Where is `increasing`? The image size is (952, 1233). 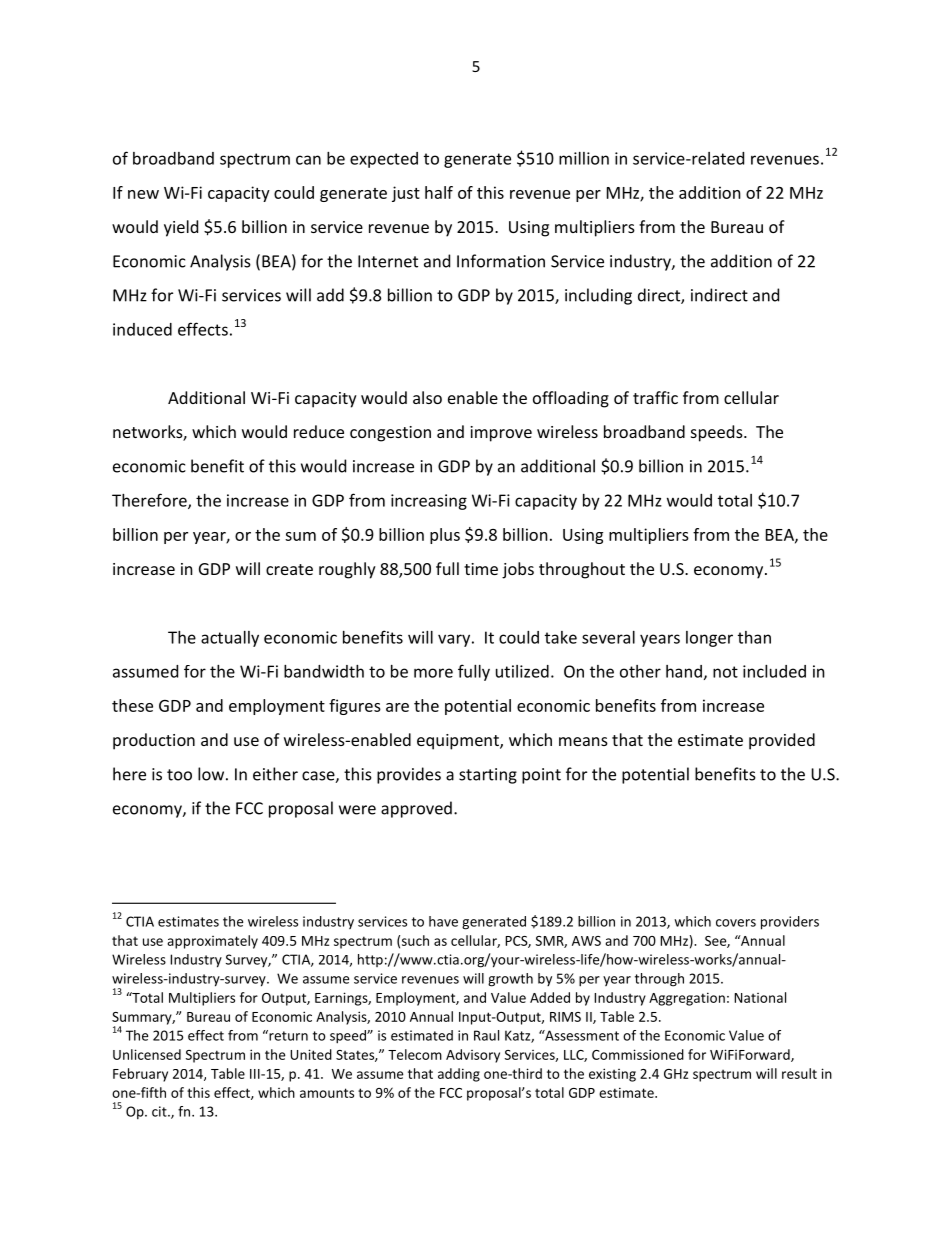 increasing is located at coordinates (429, 502).
